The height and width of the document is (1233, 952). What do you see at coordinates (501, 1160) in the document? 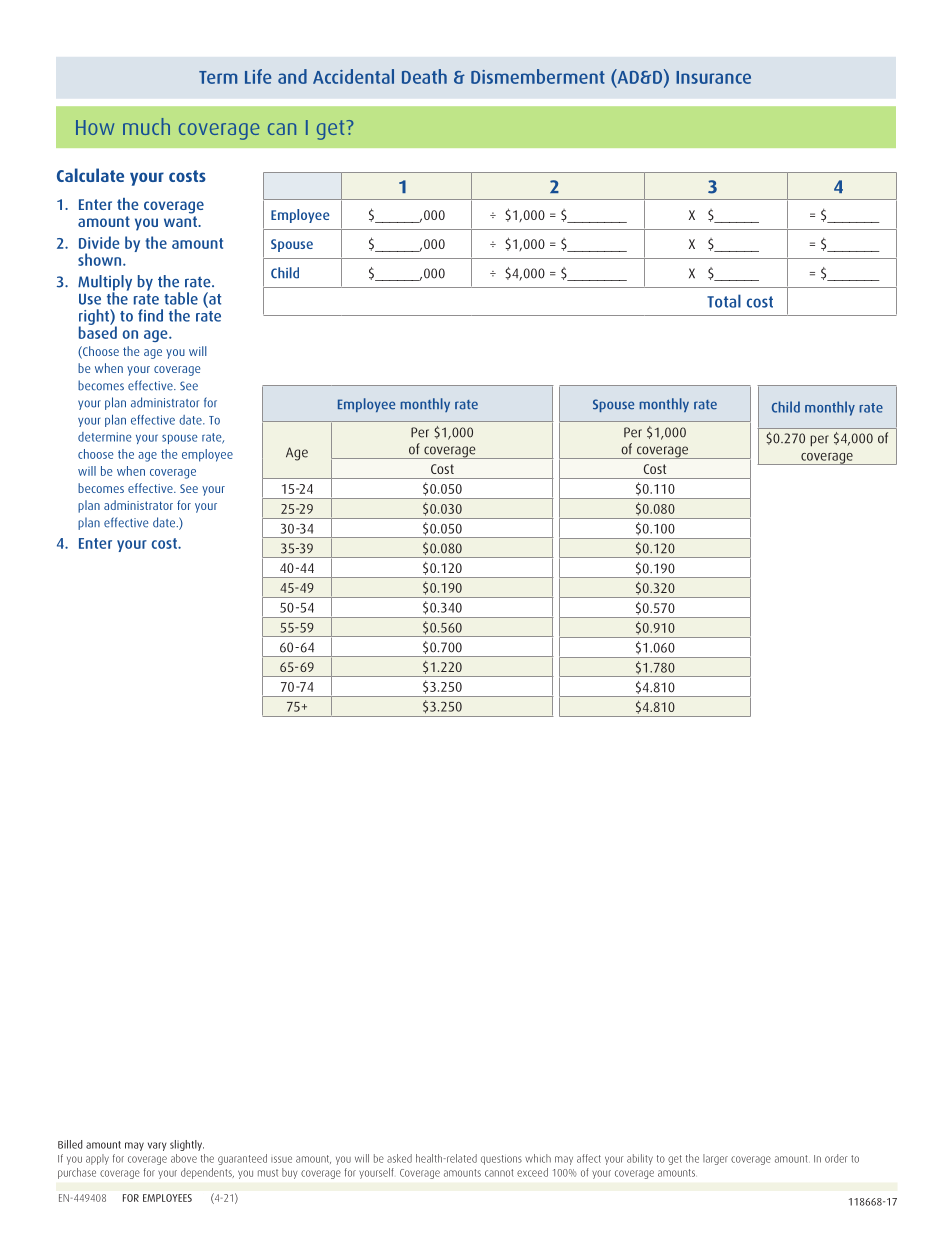
I see `questions` at bounding box center [501, 1160].
